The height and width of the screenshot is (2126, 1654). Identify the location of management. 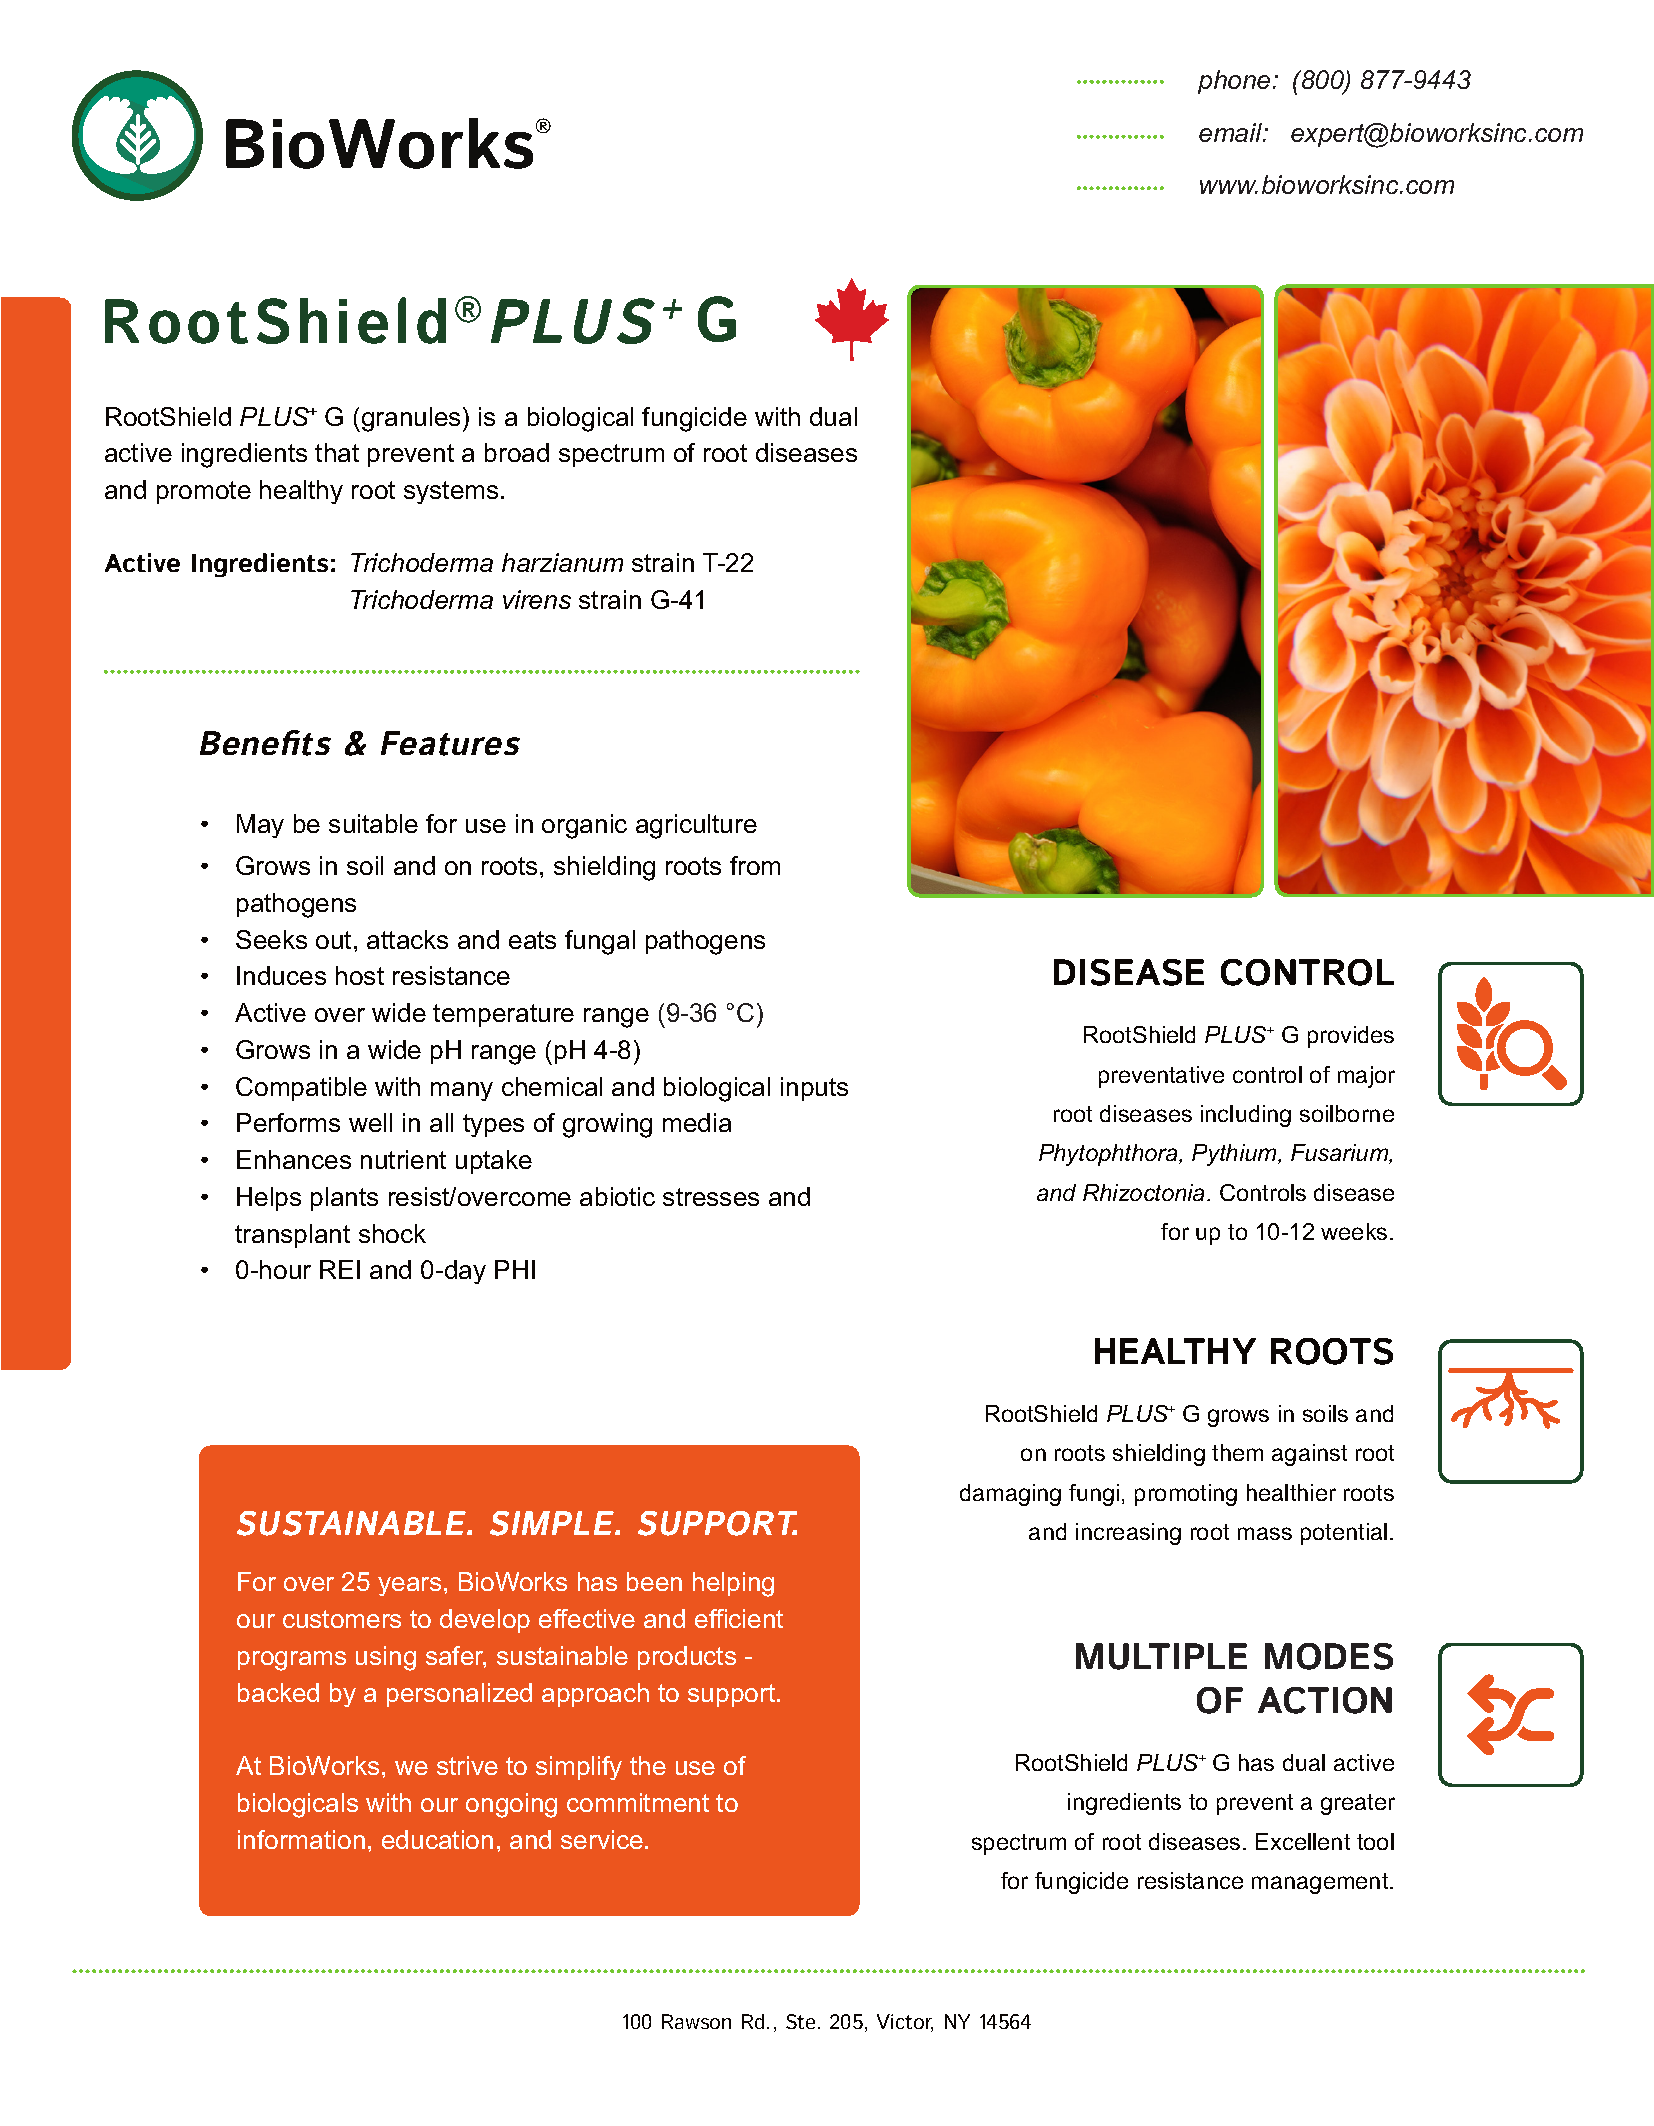
(1321, 1883).
